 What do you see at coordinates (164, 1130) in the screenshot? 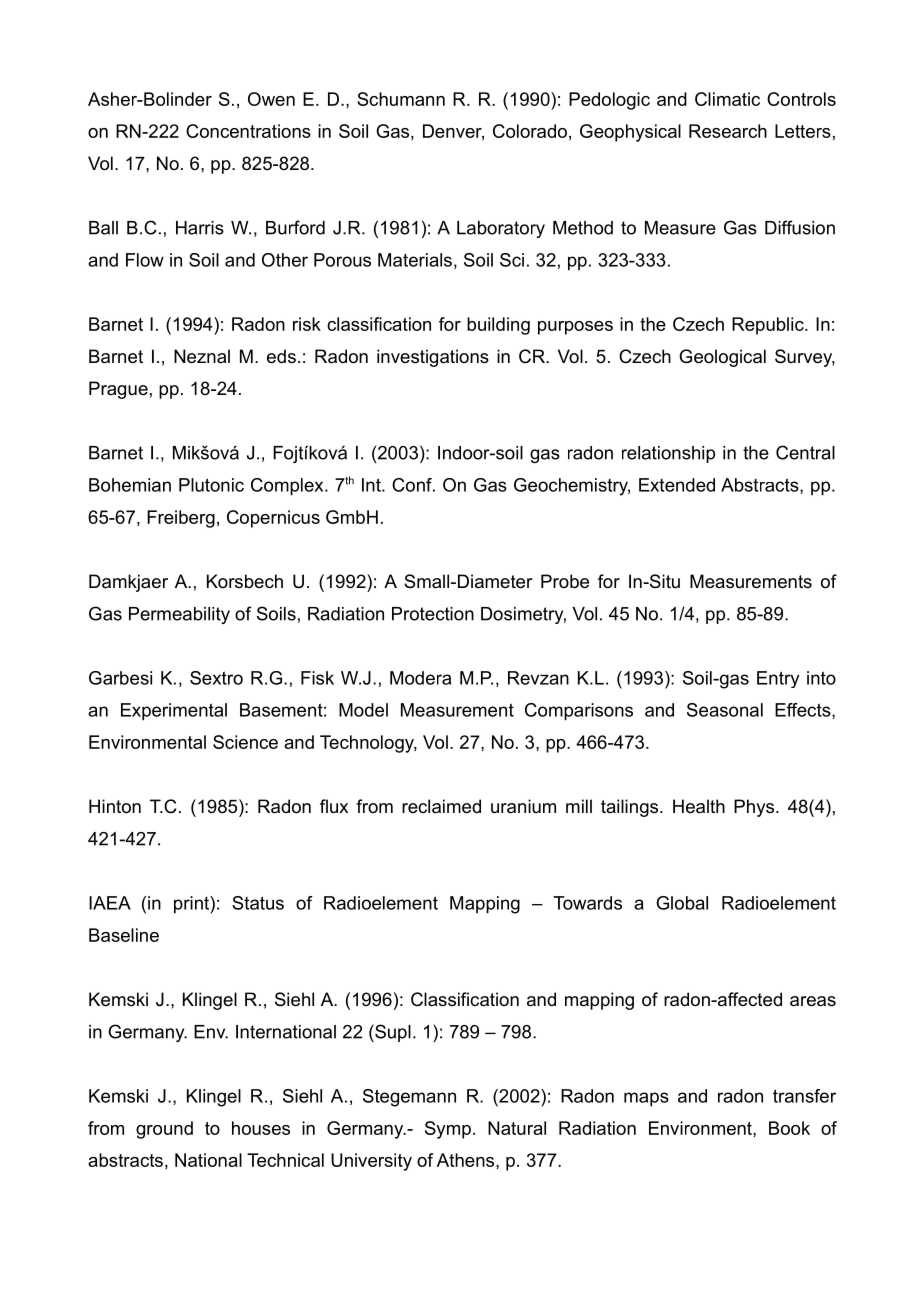
I see `ground` at bounding box center [164, 1130].
